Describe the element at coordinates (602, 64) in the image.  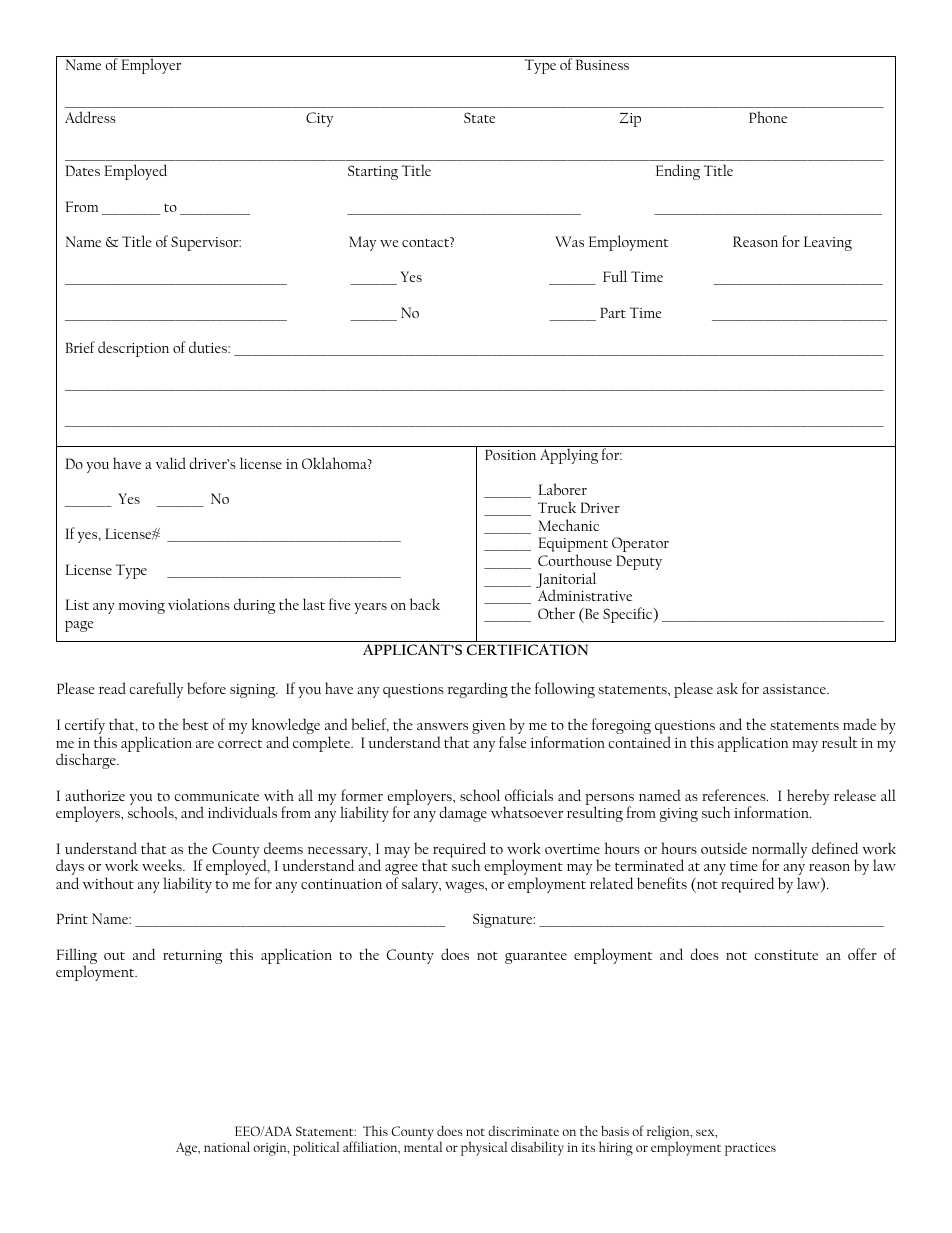
I see `Business` at that location.
